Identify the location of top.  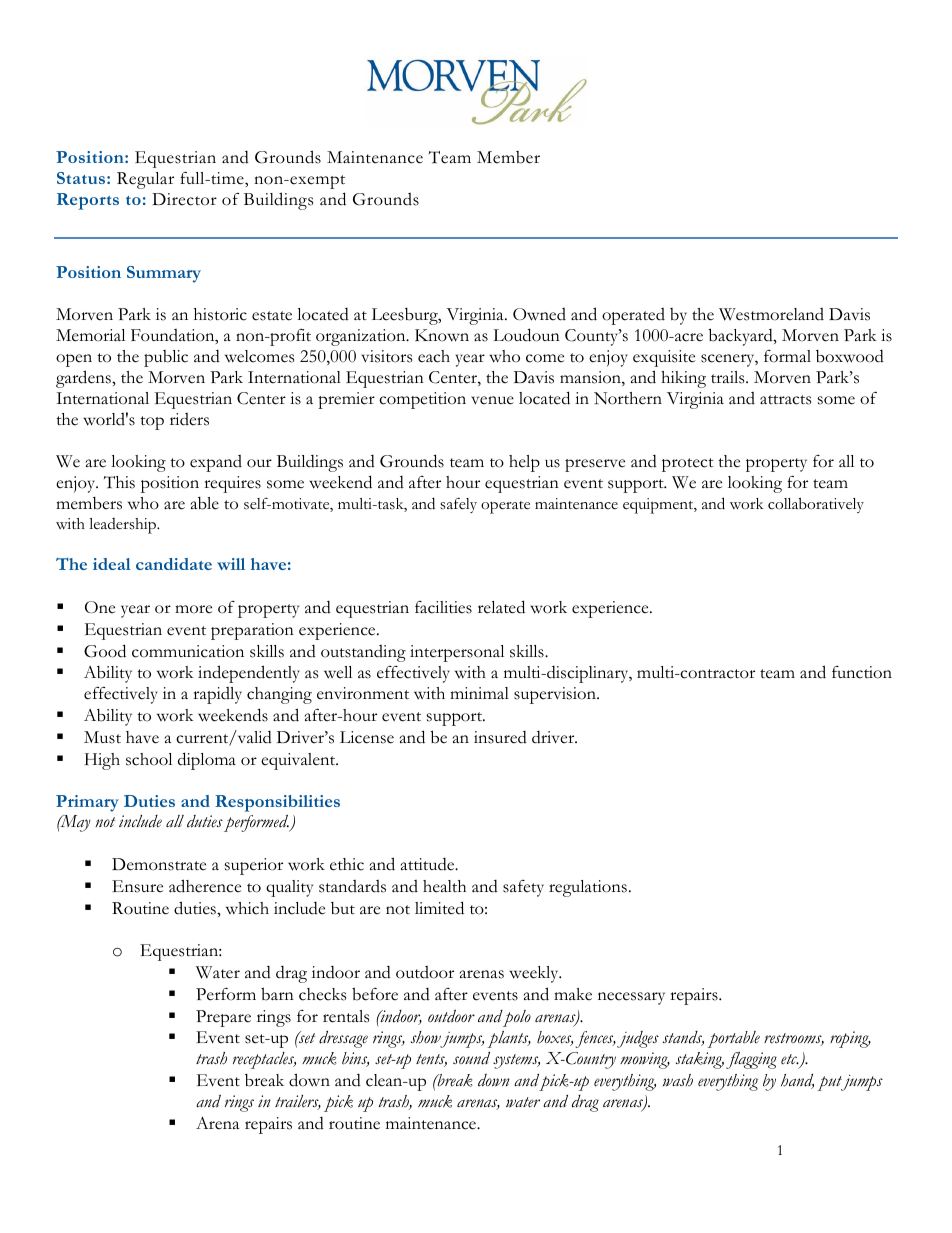
(152, 423).
